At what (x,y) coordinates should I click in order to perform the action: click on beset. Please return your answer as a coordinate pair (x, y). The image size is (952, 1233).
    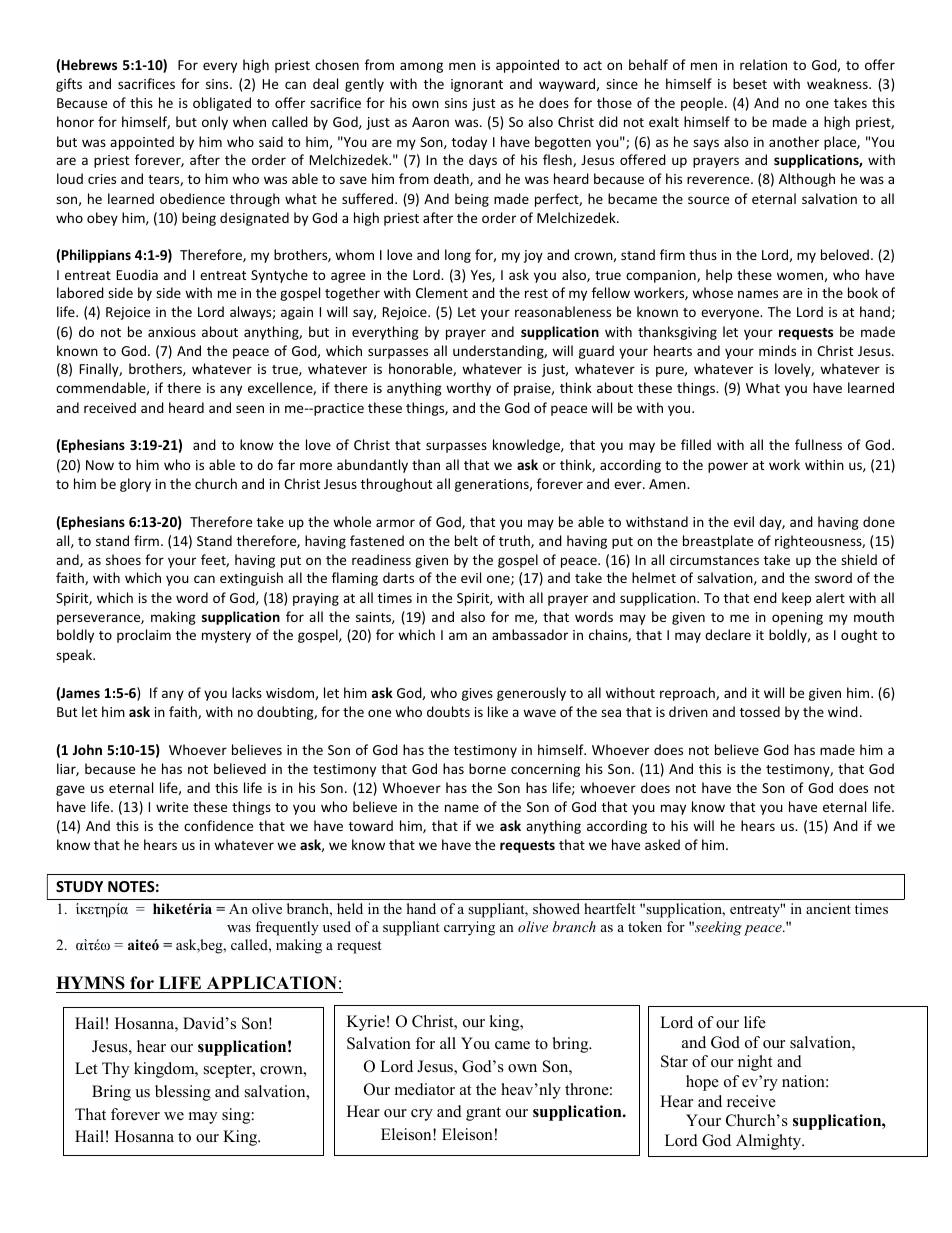
    Looking at the image, I should click on (750, 83).
